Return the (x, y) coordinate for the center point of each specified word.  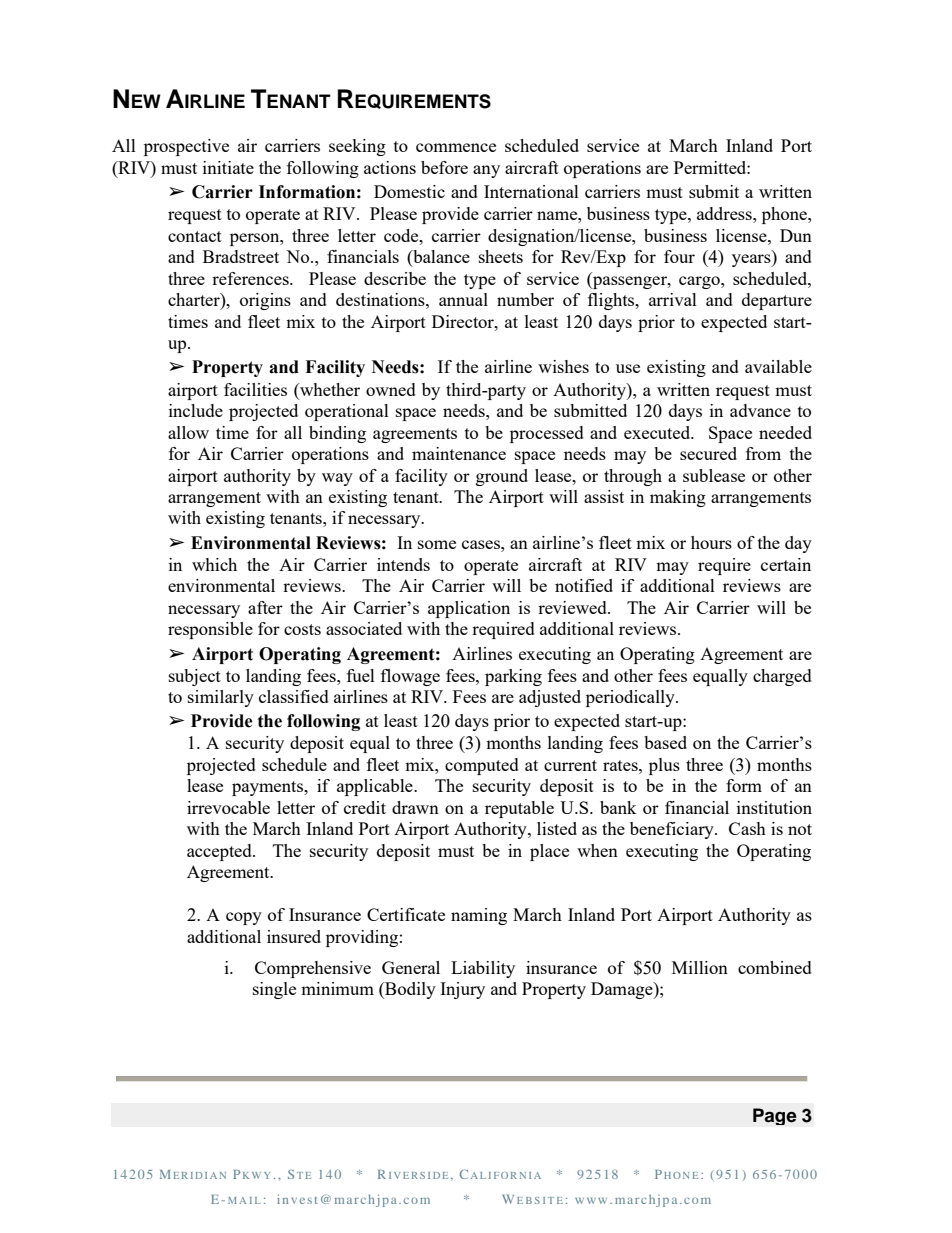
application (469, 609)
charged (782, 677)
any (486, 171)
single (274, 990)
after (265, 607)
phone (785, 215)
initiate (228, 167)
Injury (462, 990)
